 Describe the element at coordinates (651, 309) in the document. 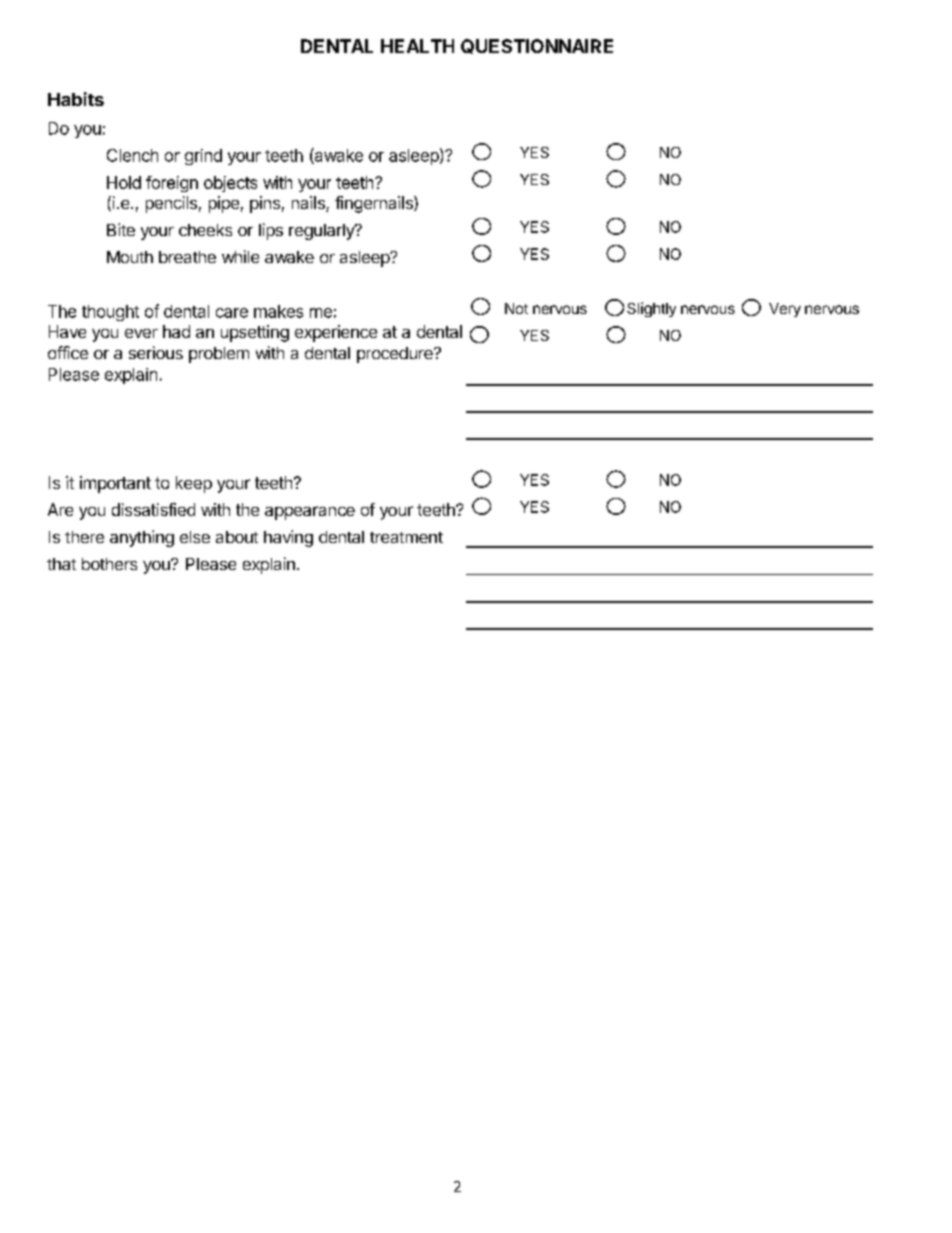

I see `Slightly` at that location.
